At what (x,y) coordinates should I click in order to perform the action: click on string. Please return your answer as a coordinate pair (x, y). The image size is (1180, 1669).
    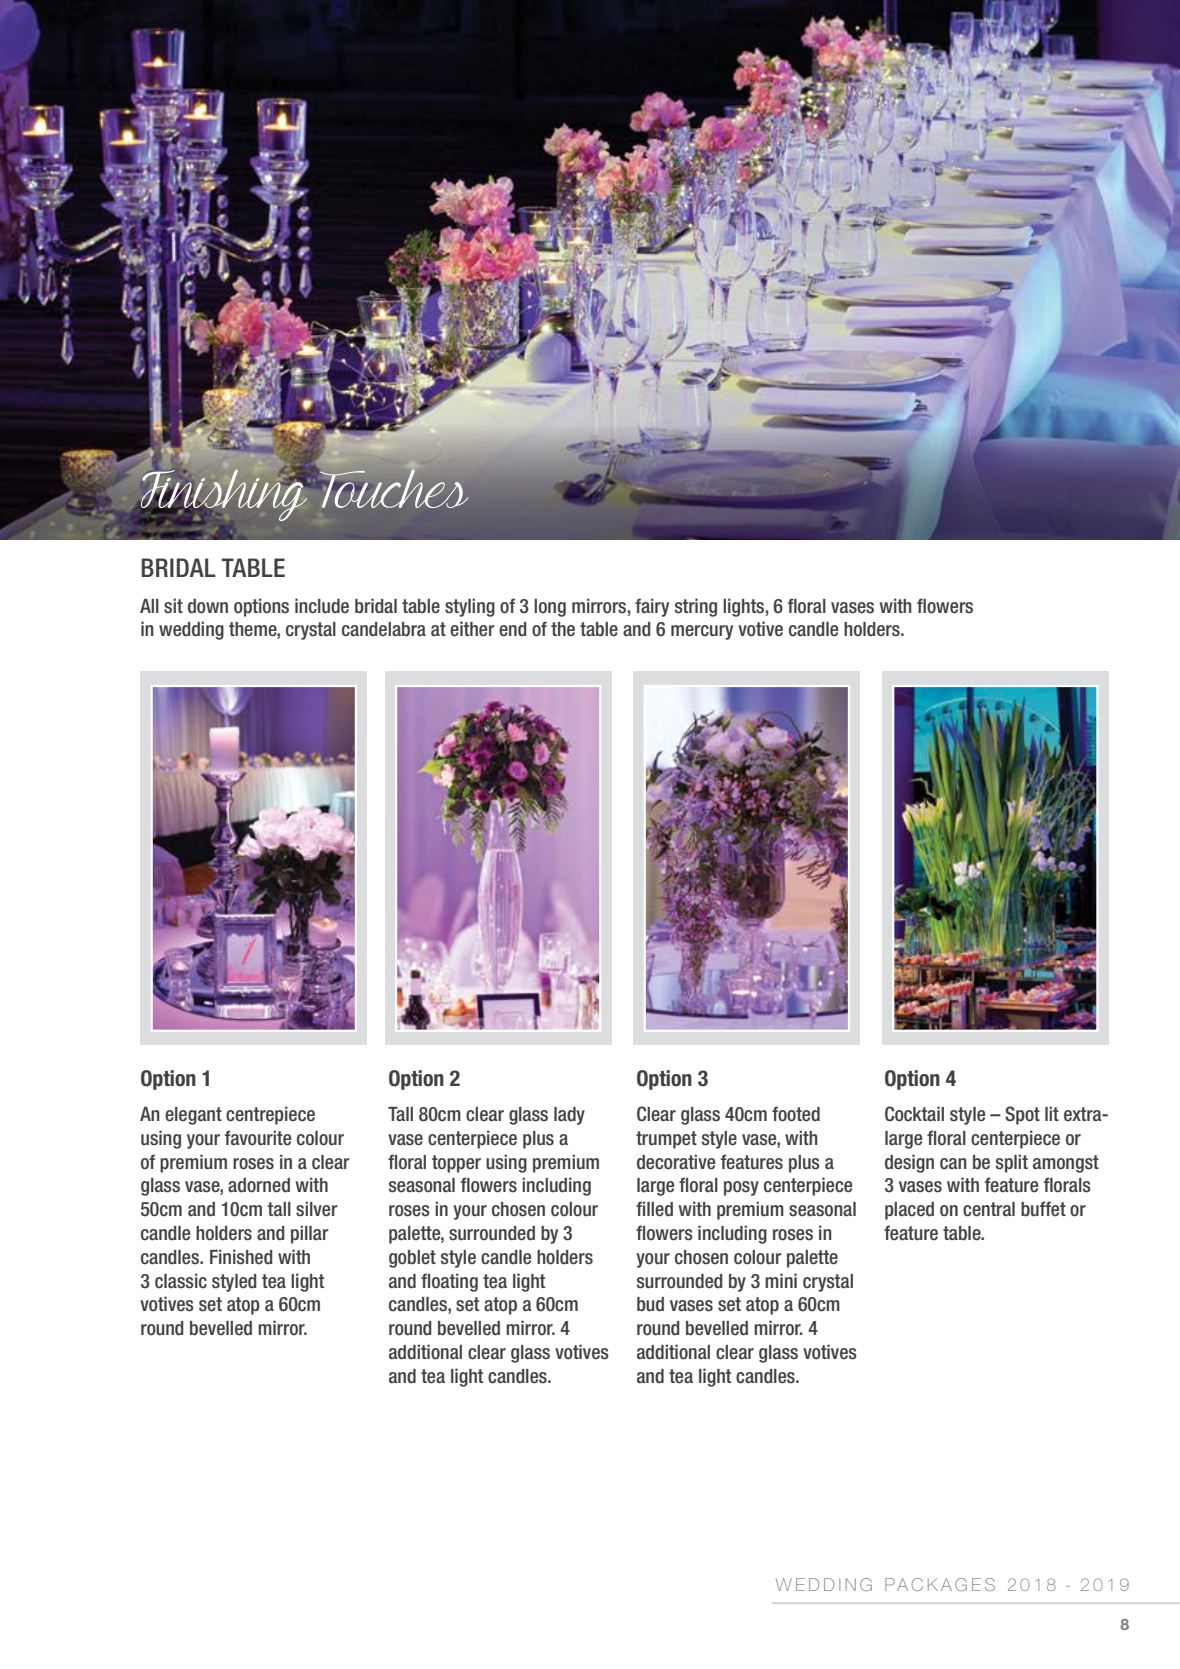
    Looking at the image, I should click on (696, 607).
